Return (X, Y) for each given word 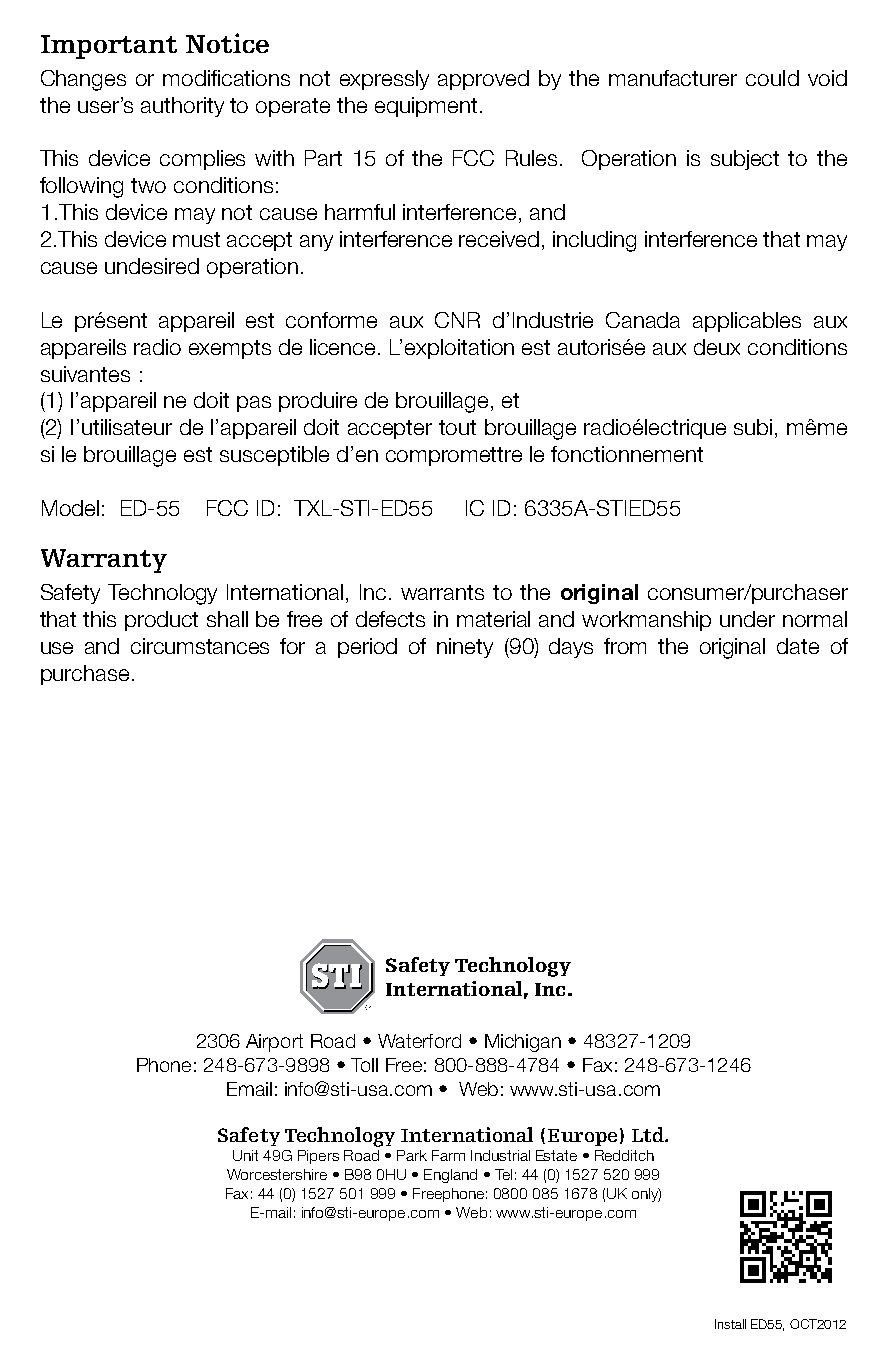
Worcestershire (277, 1174)
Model (70, 508)
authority (182, 107)
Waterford (419, 1041)
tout (457, 427)
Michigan (523, 1043)
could (772, 78)
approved (483, 80)
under (747, 619)
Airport (274, 1043)
